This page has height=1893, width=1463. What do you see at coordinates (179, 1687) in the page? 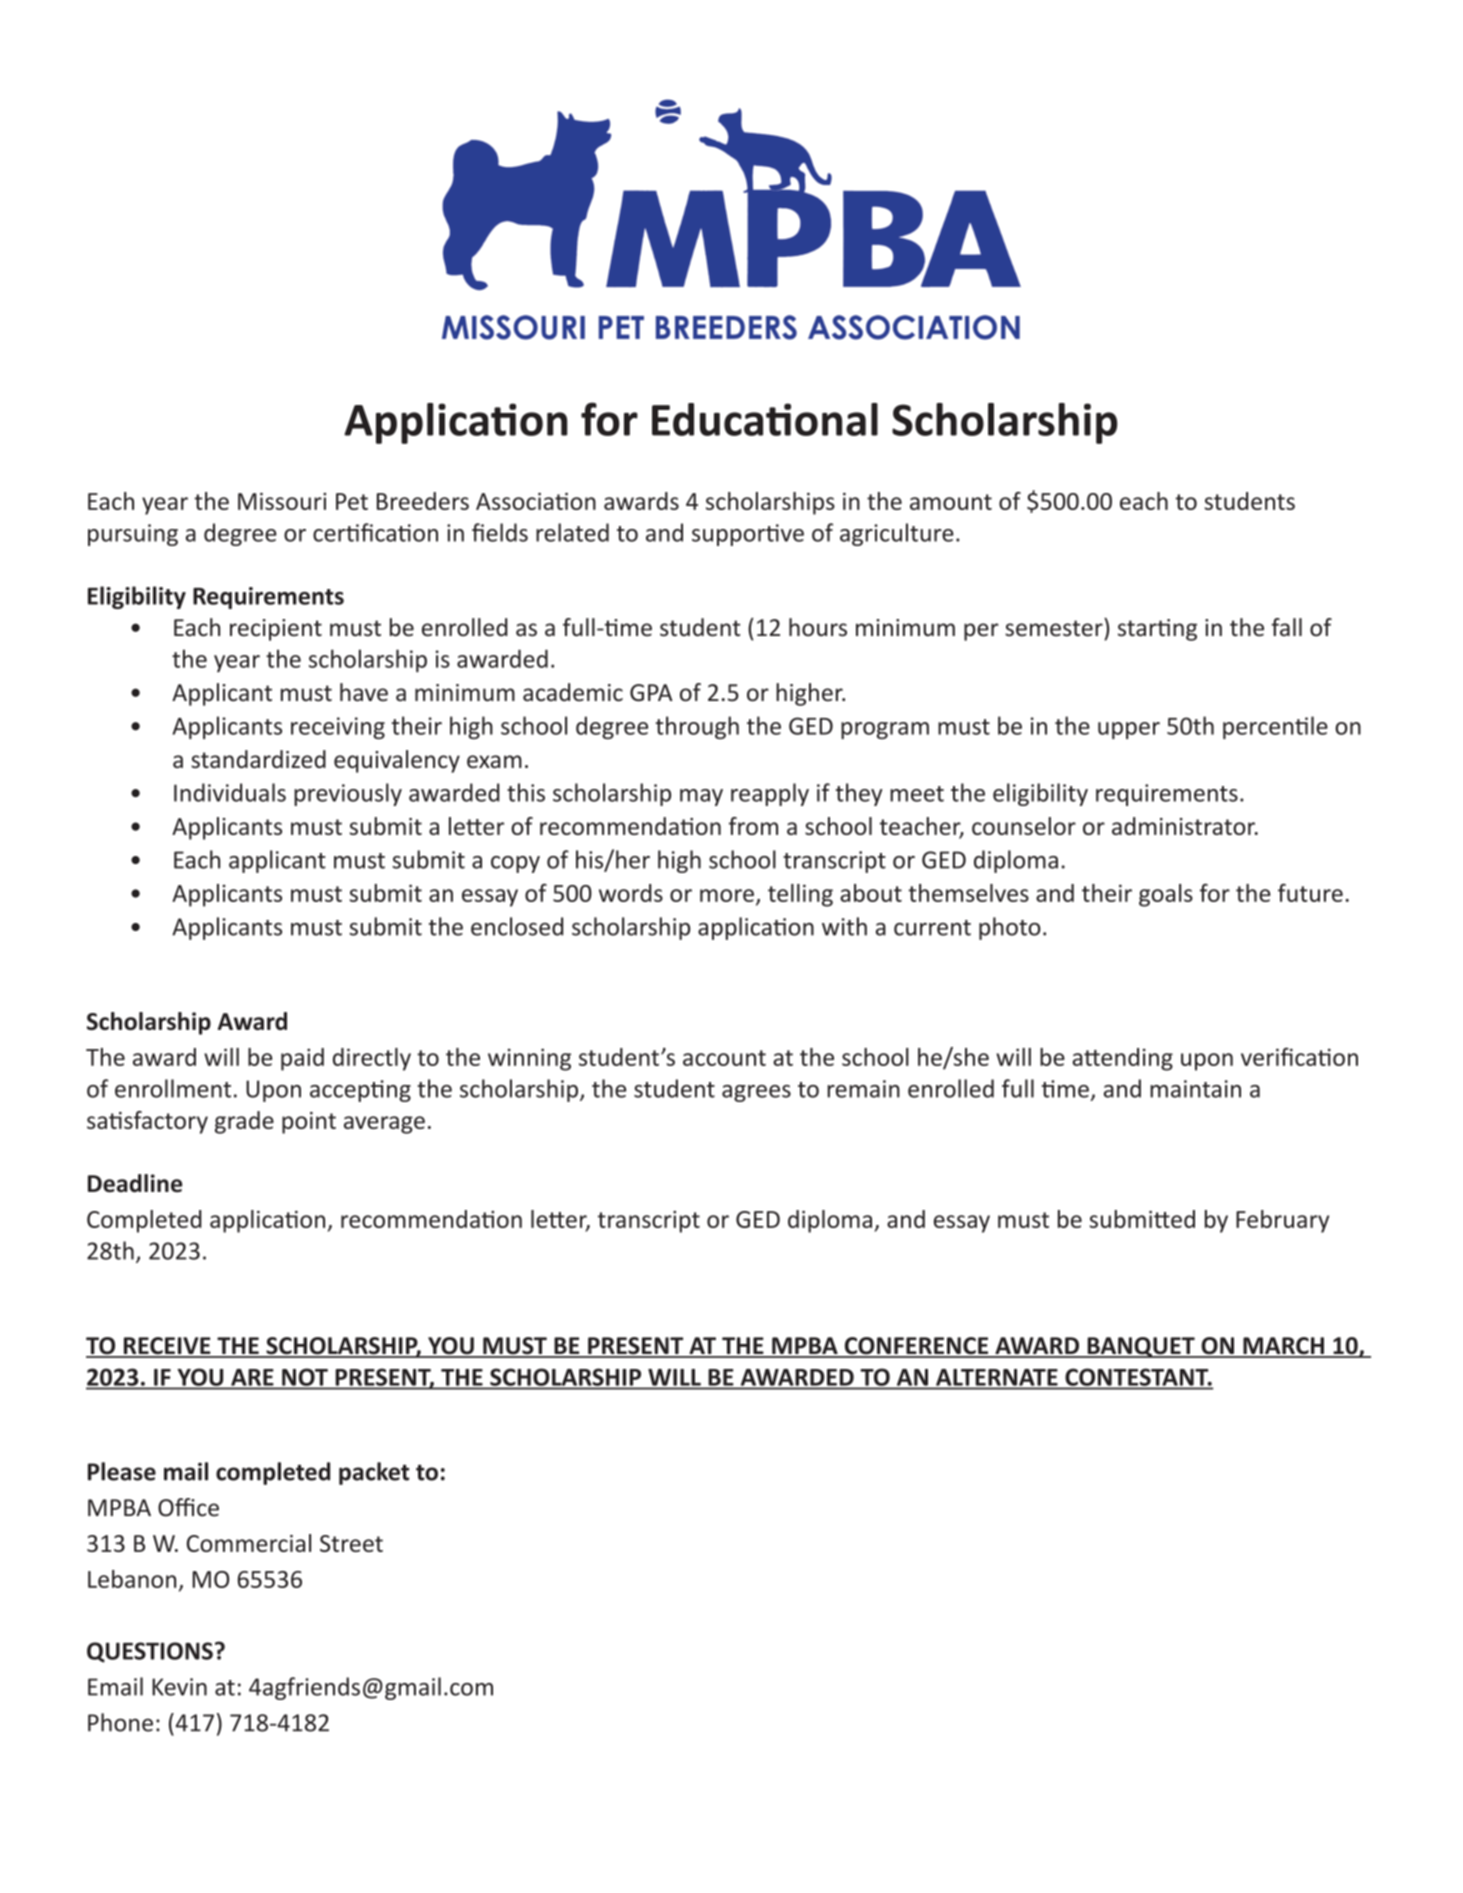
I see `Kevin` at bounding box center [179, 1687].
